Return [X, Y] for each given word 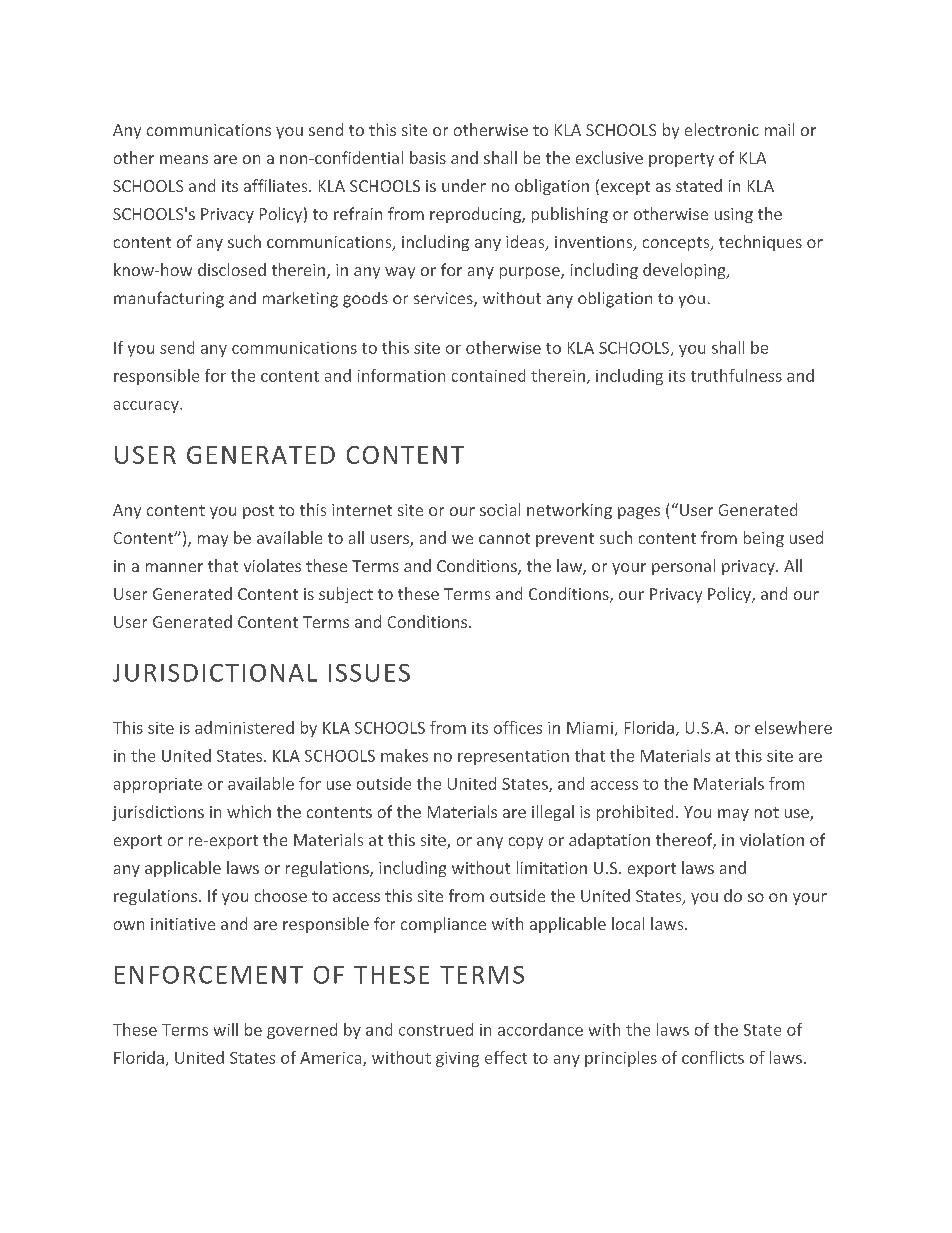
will [226, 1029]
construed [436, 1029]
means [184, 159]
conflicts [713, 1057]
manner [174, 567]
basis [428, 157]
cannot [504, 538]
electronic [722, 129]
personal [683, 567]
